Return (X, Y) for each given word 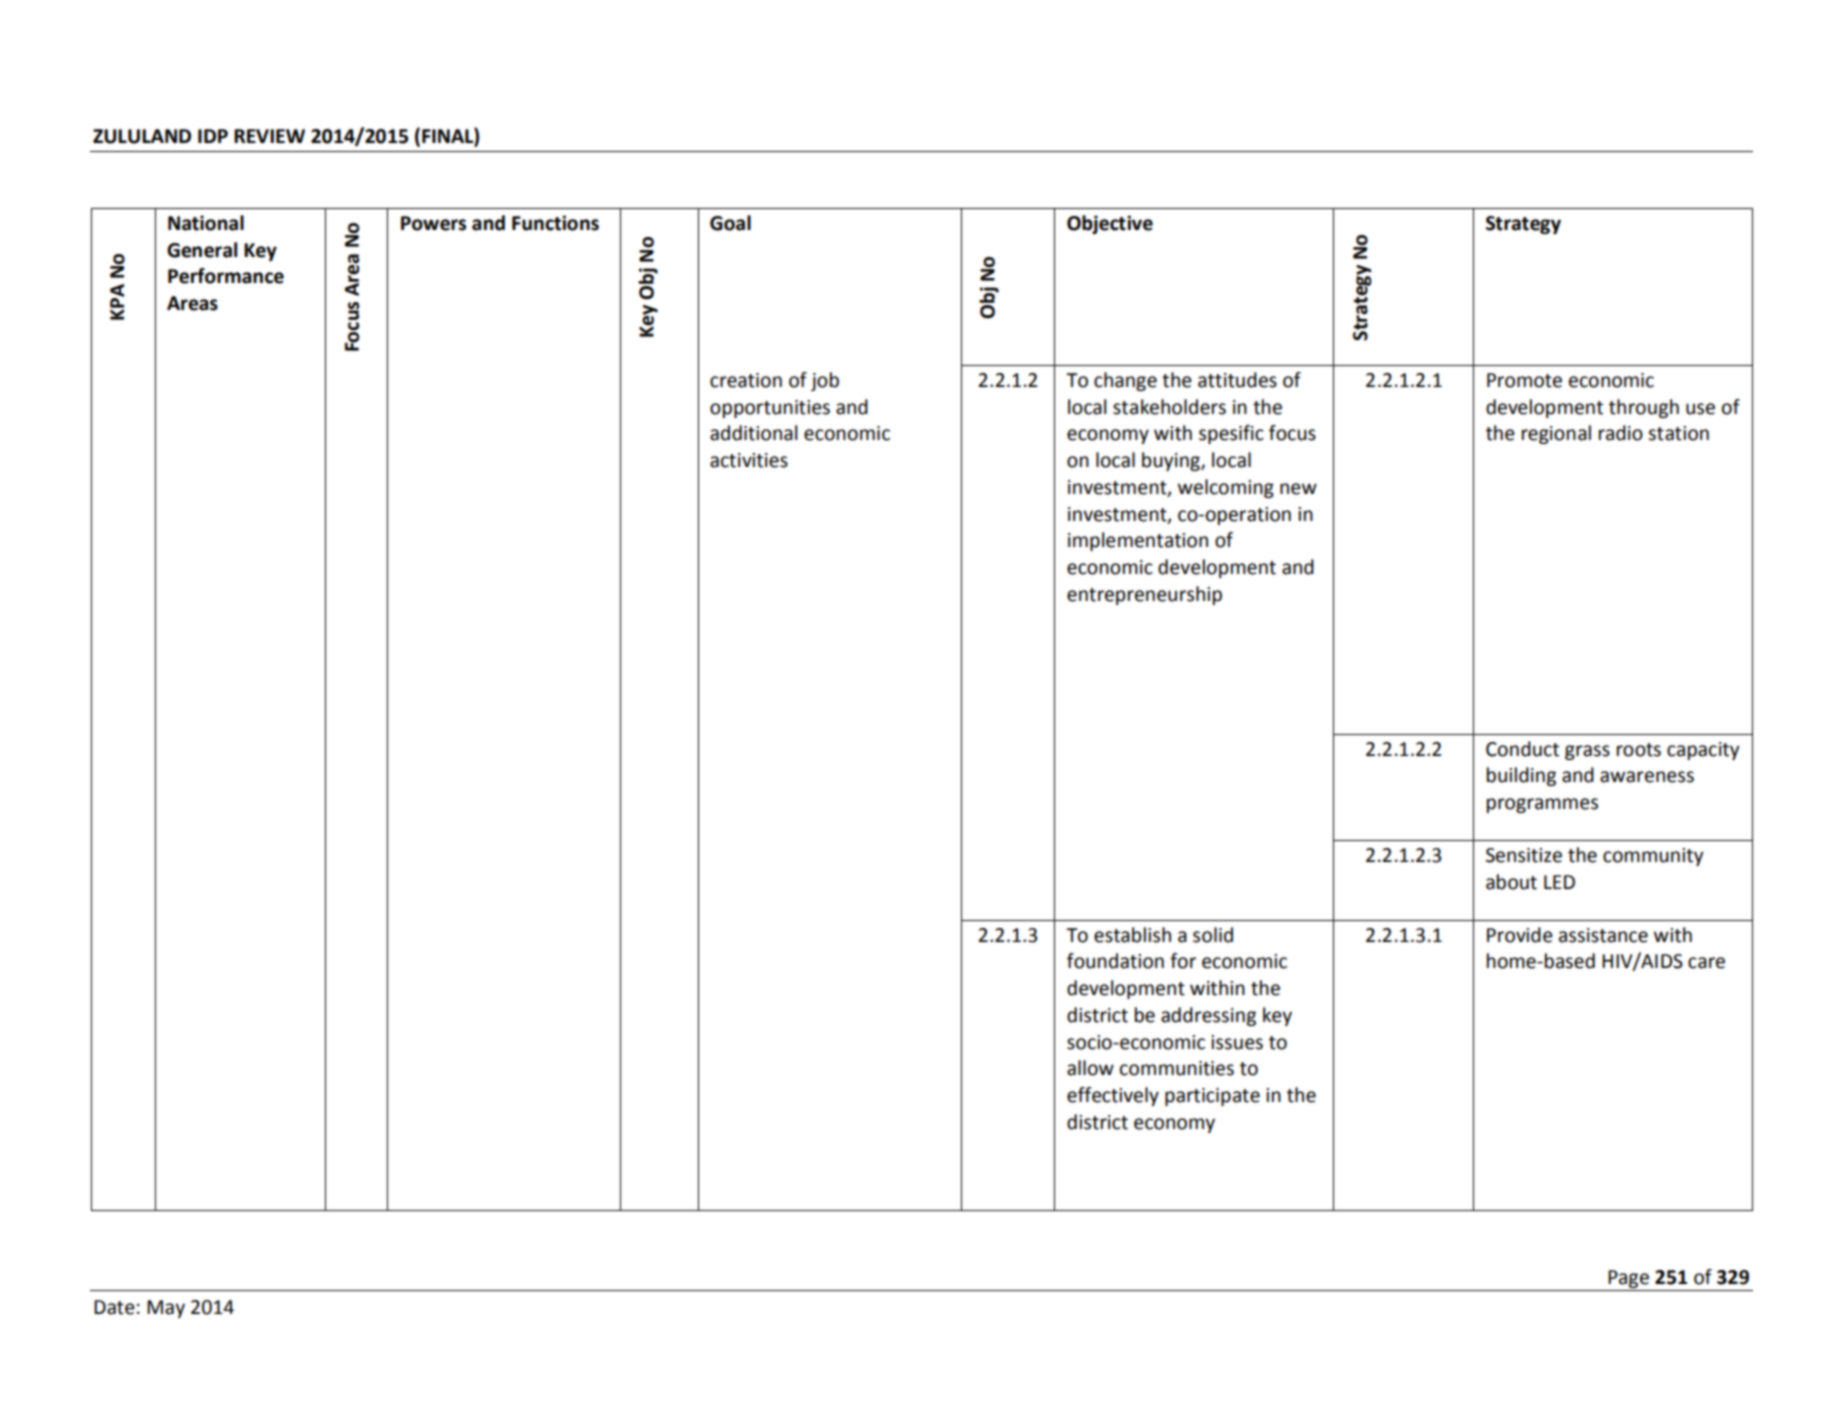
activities (749, 460)
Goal (730, 223)
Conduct (1522, 749)
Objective (1110, 224)
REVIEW (269, 136)
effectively (1113, 1096)
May (166, 1309)
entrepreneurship (1144, 595)
